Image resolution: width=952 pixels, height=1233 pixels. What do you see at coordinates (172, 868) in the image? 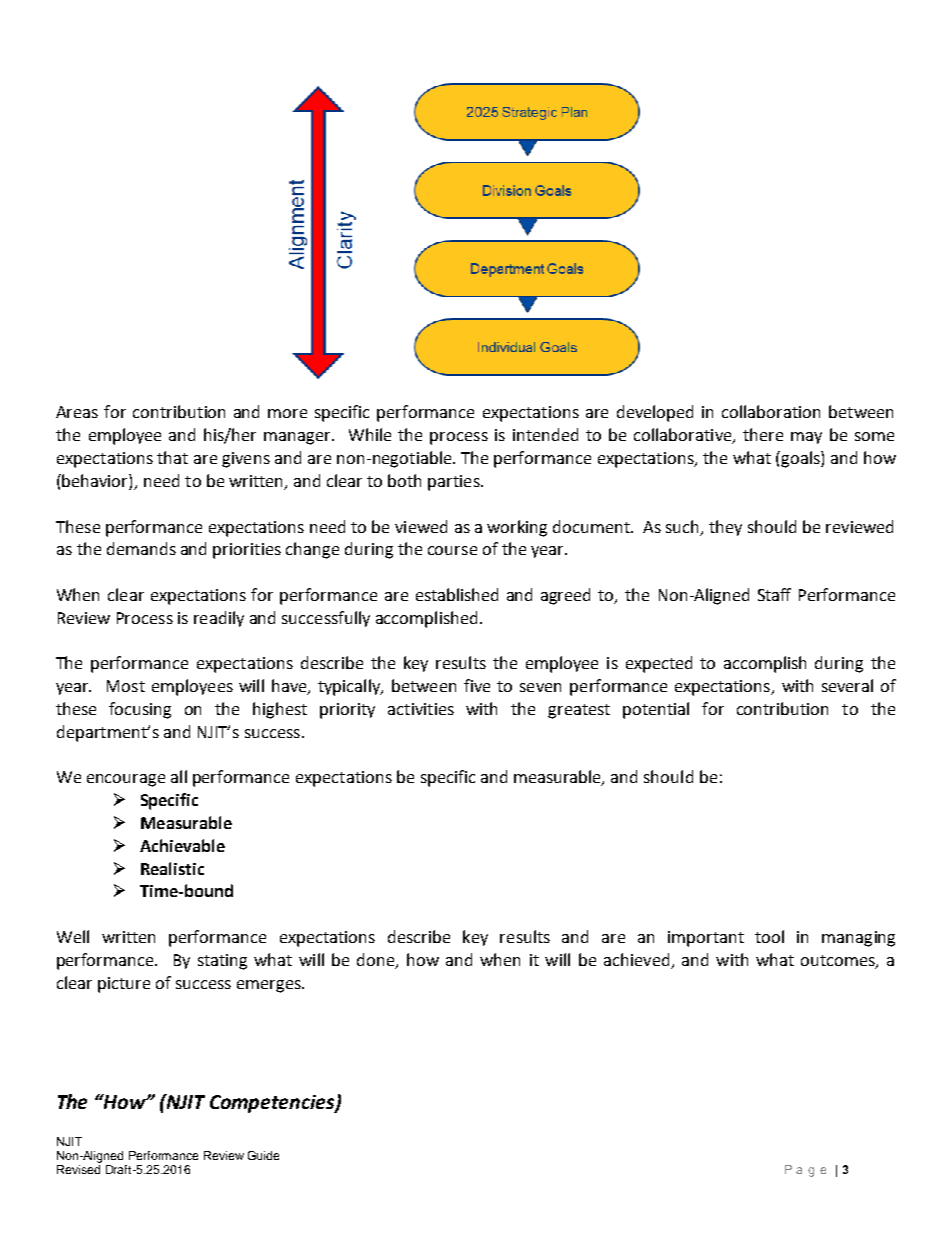
I see `Realistic` at bounding box center [172, 868].
